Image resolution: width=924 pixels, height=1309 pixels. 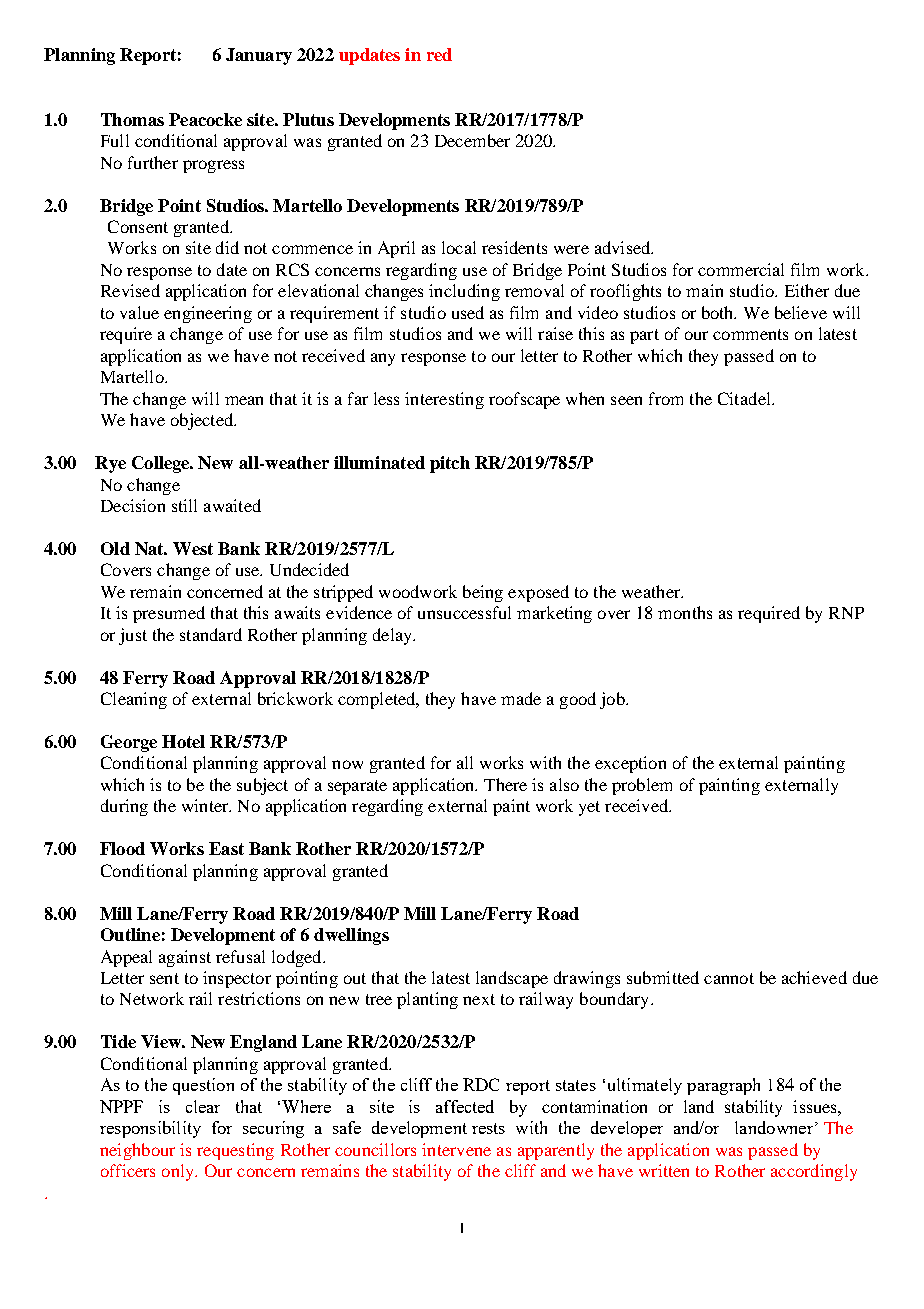 What do you see at coordinates (741, 269) in the screenshot?
I see `commercial` at bounding box center [741, 269].
